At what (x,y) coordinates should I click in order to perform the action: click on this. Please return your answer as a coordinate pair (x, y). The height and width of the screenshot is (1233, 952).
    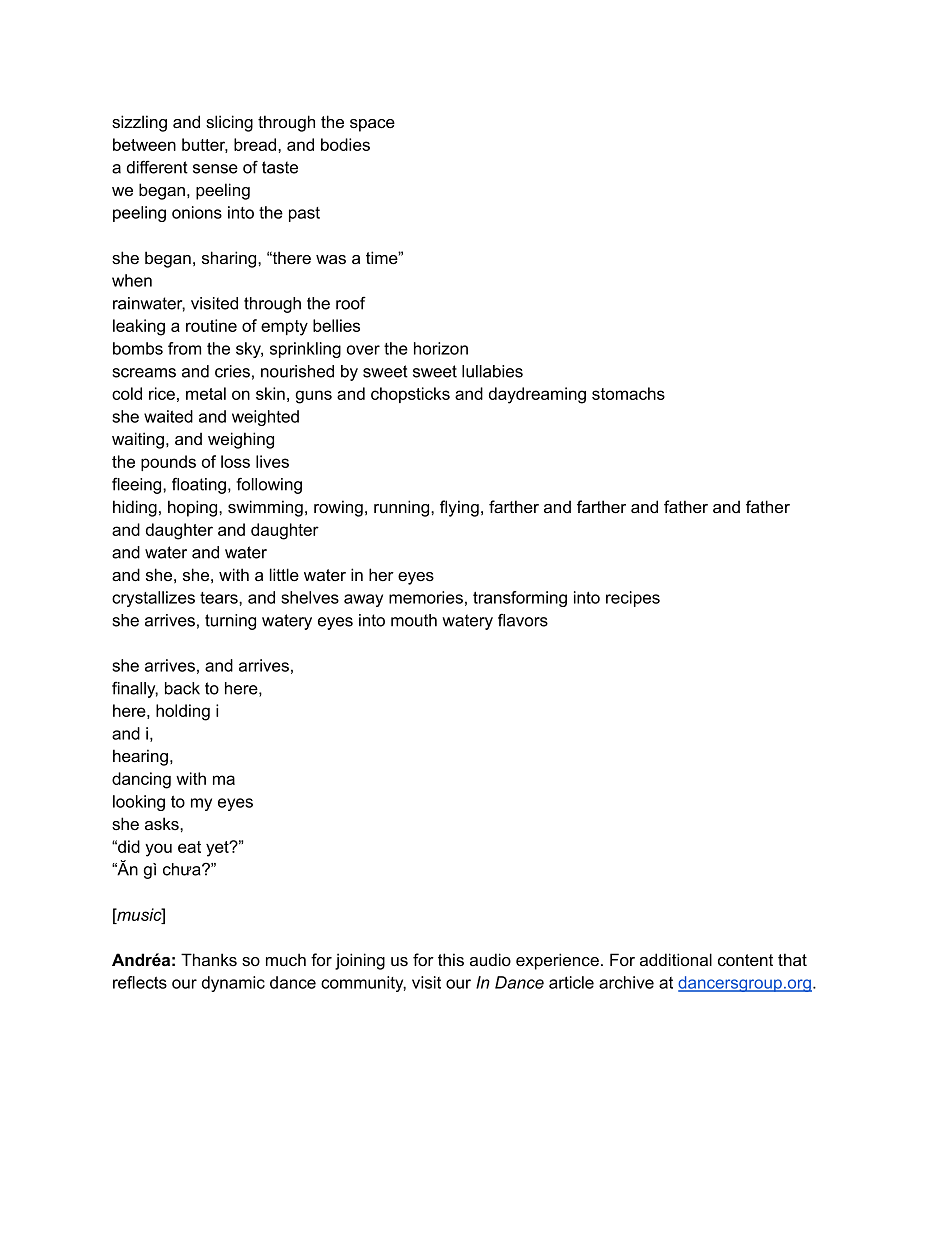
    Looking at the image, I should click on (451, 959).
